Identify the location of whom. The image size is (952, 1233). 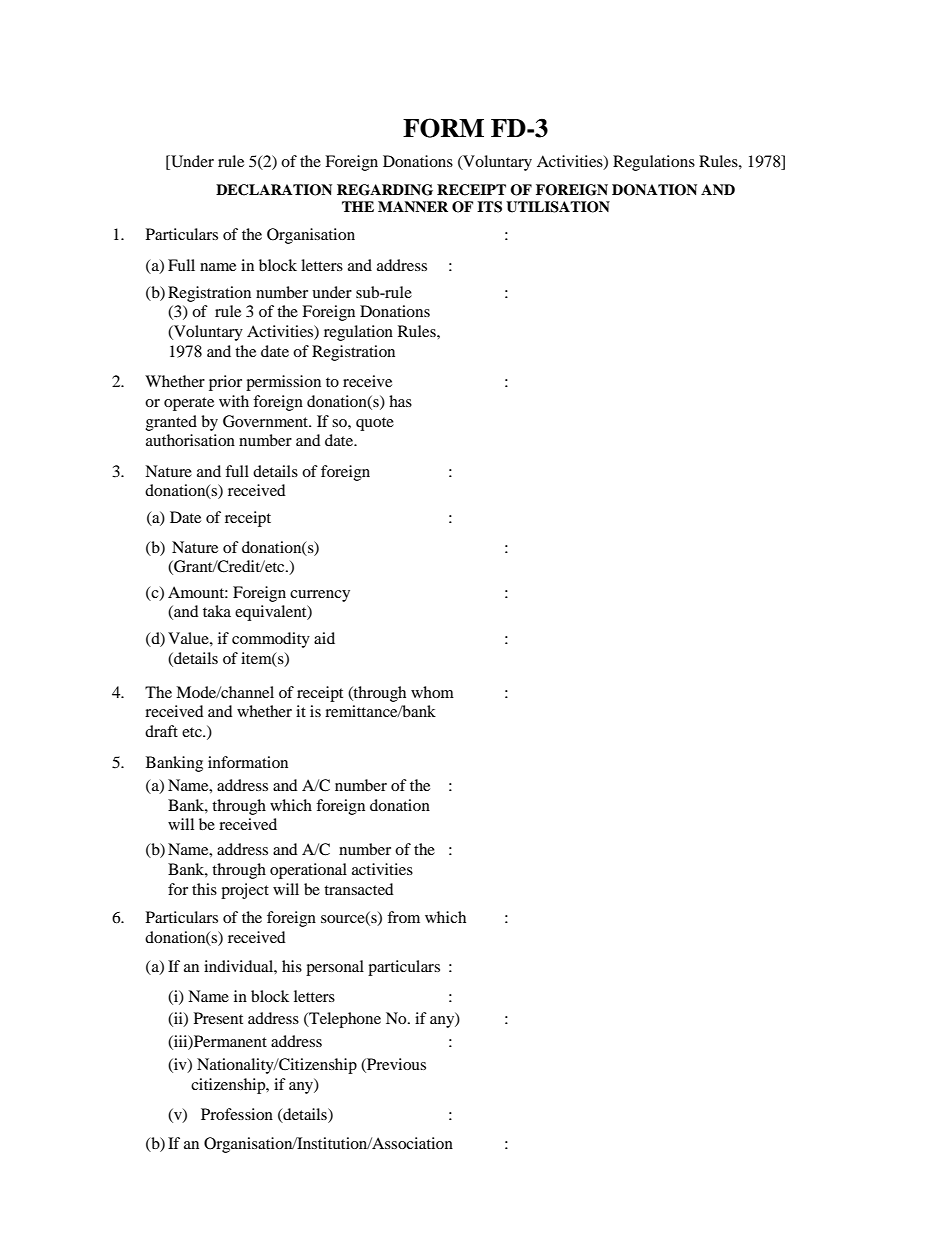
(432, 692).
